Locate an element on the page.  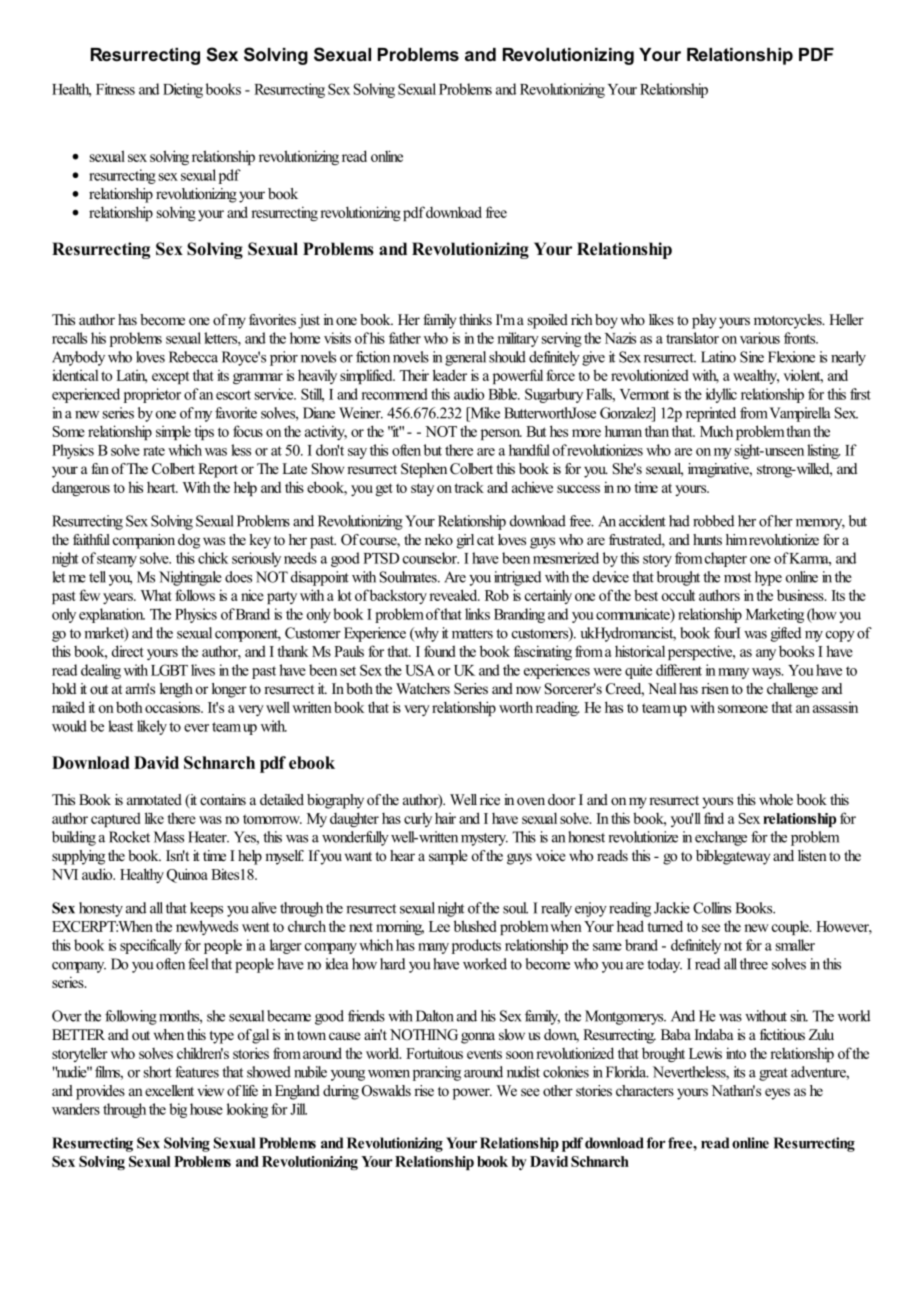
father is located at coordinates (405, 338).
